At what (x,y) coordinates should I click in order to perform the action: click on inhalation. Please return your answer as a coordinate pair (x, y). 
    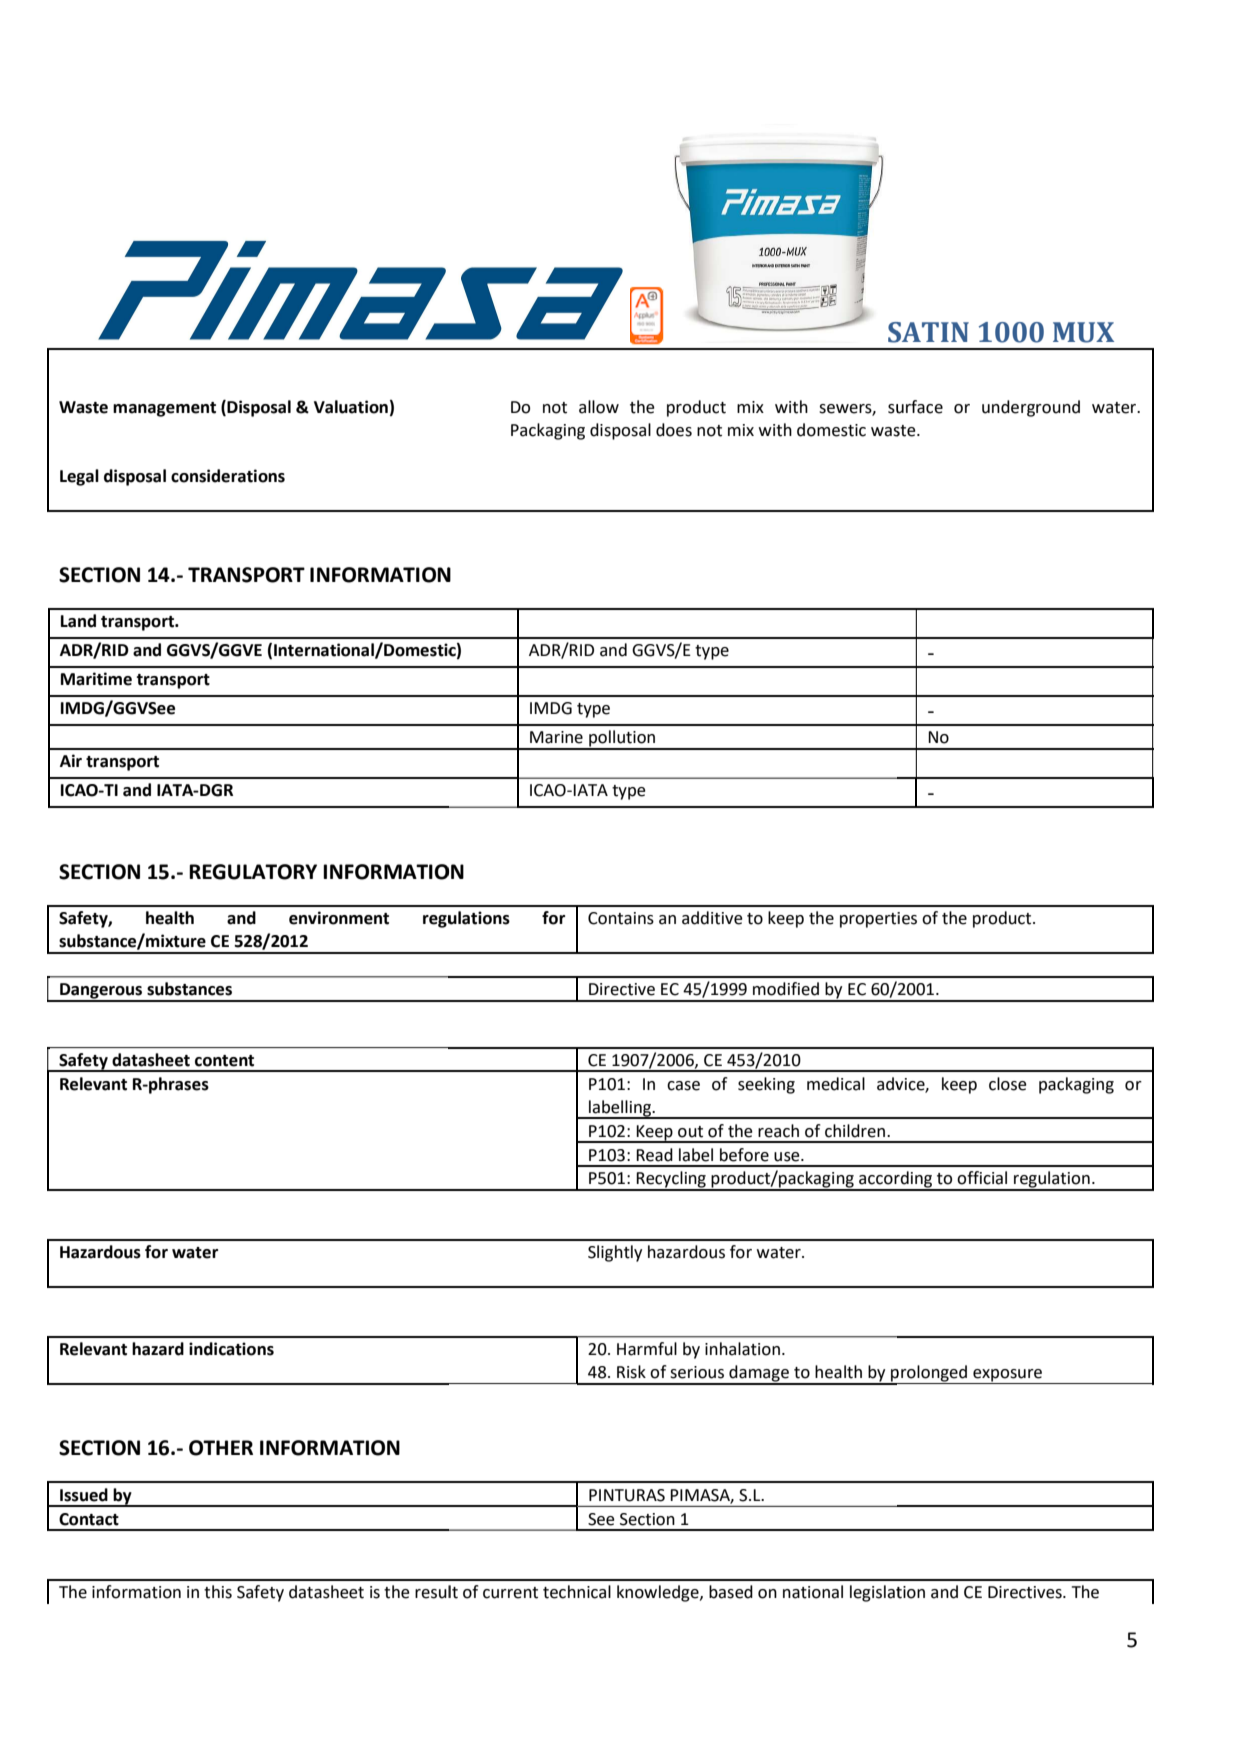
    Looking at the image, I should click on (742, 1349).
